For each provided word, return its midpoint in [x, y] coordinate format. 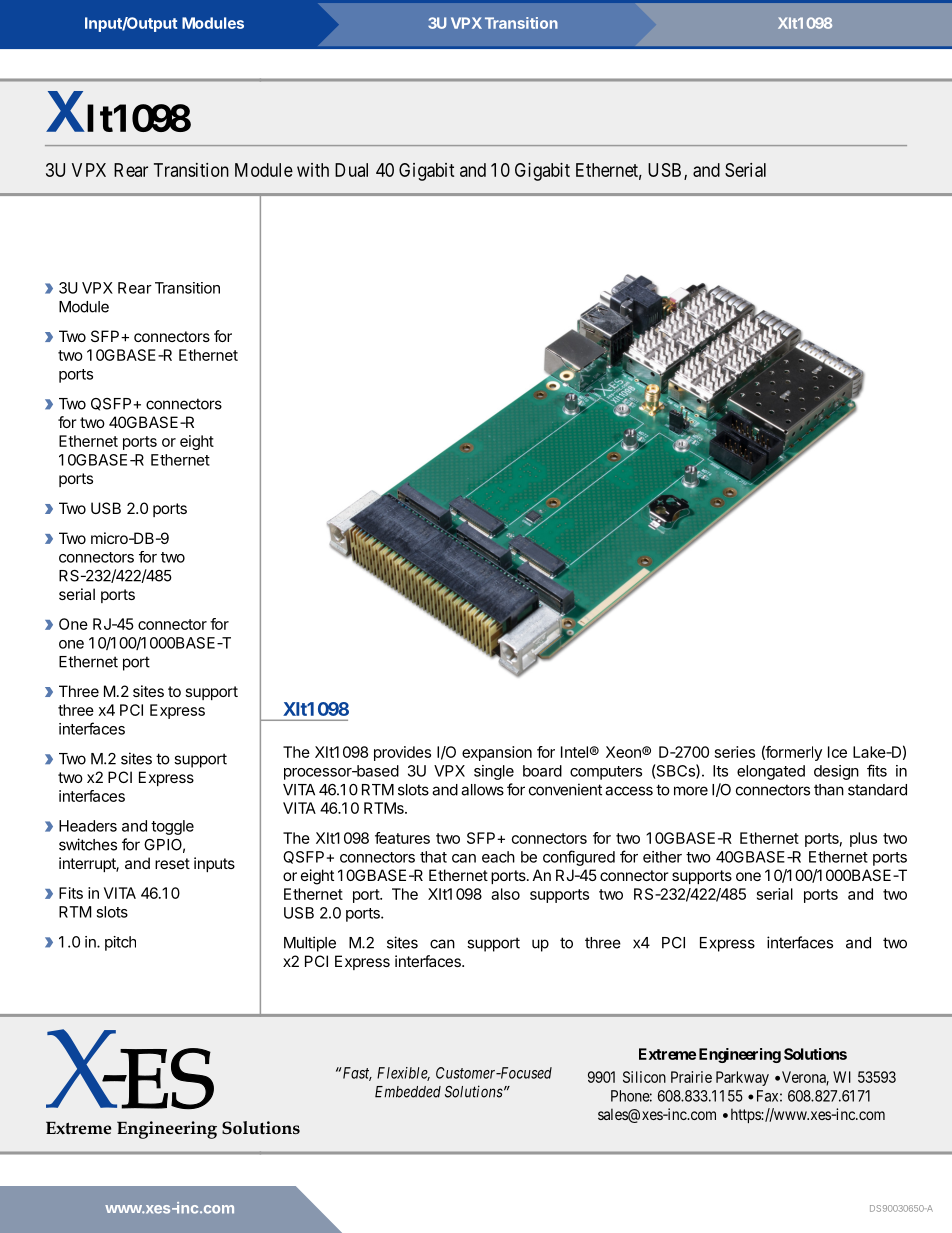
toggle [172, 827]
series [735, 752]
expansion [497, 753]
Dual [351, 170]
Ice [837, 752]
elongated [771, 772]
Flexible [403, 1074]
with [313, 170]
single [494, 772]
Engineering [740, 1055]
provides [402, 753]
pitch [120, 943]
